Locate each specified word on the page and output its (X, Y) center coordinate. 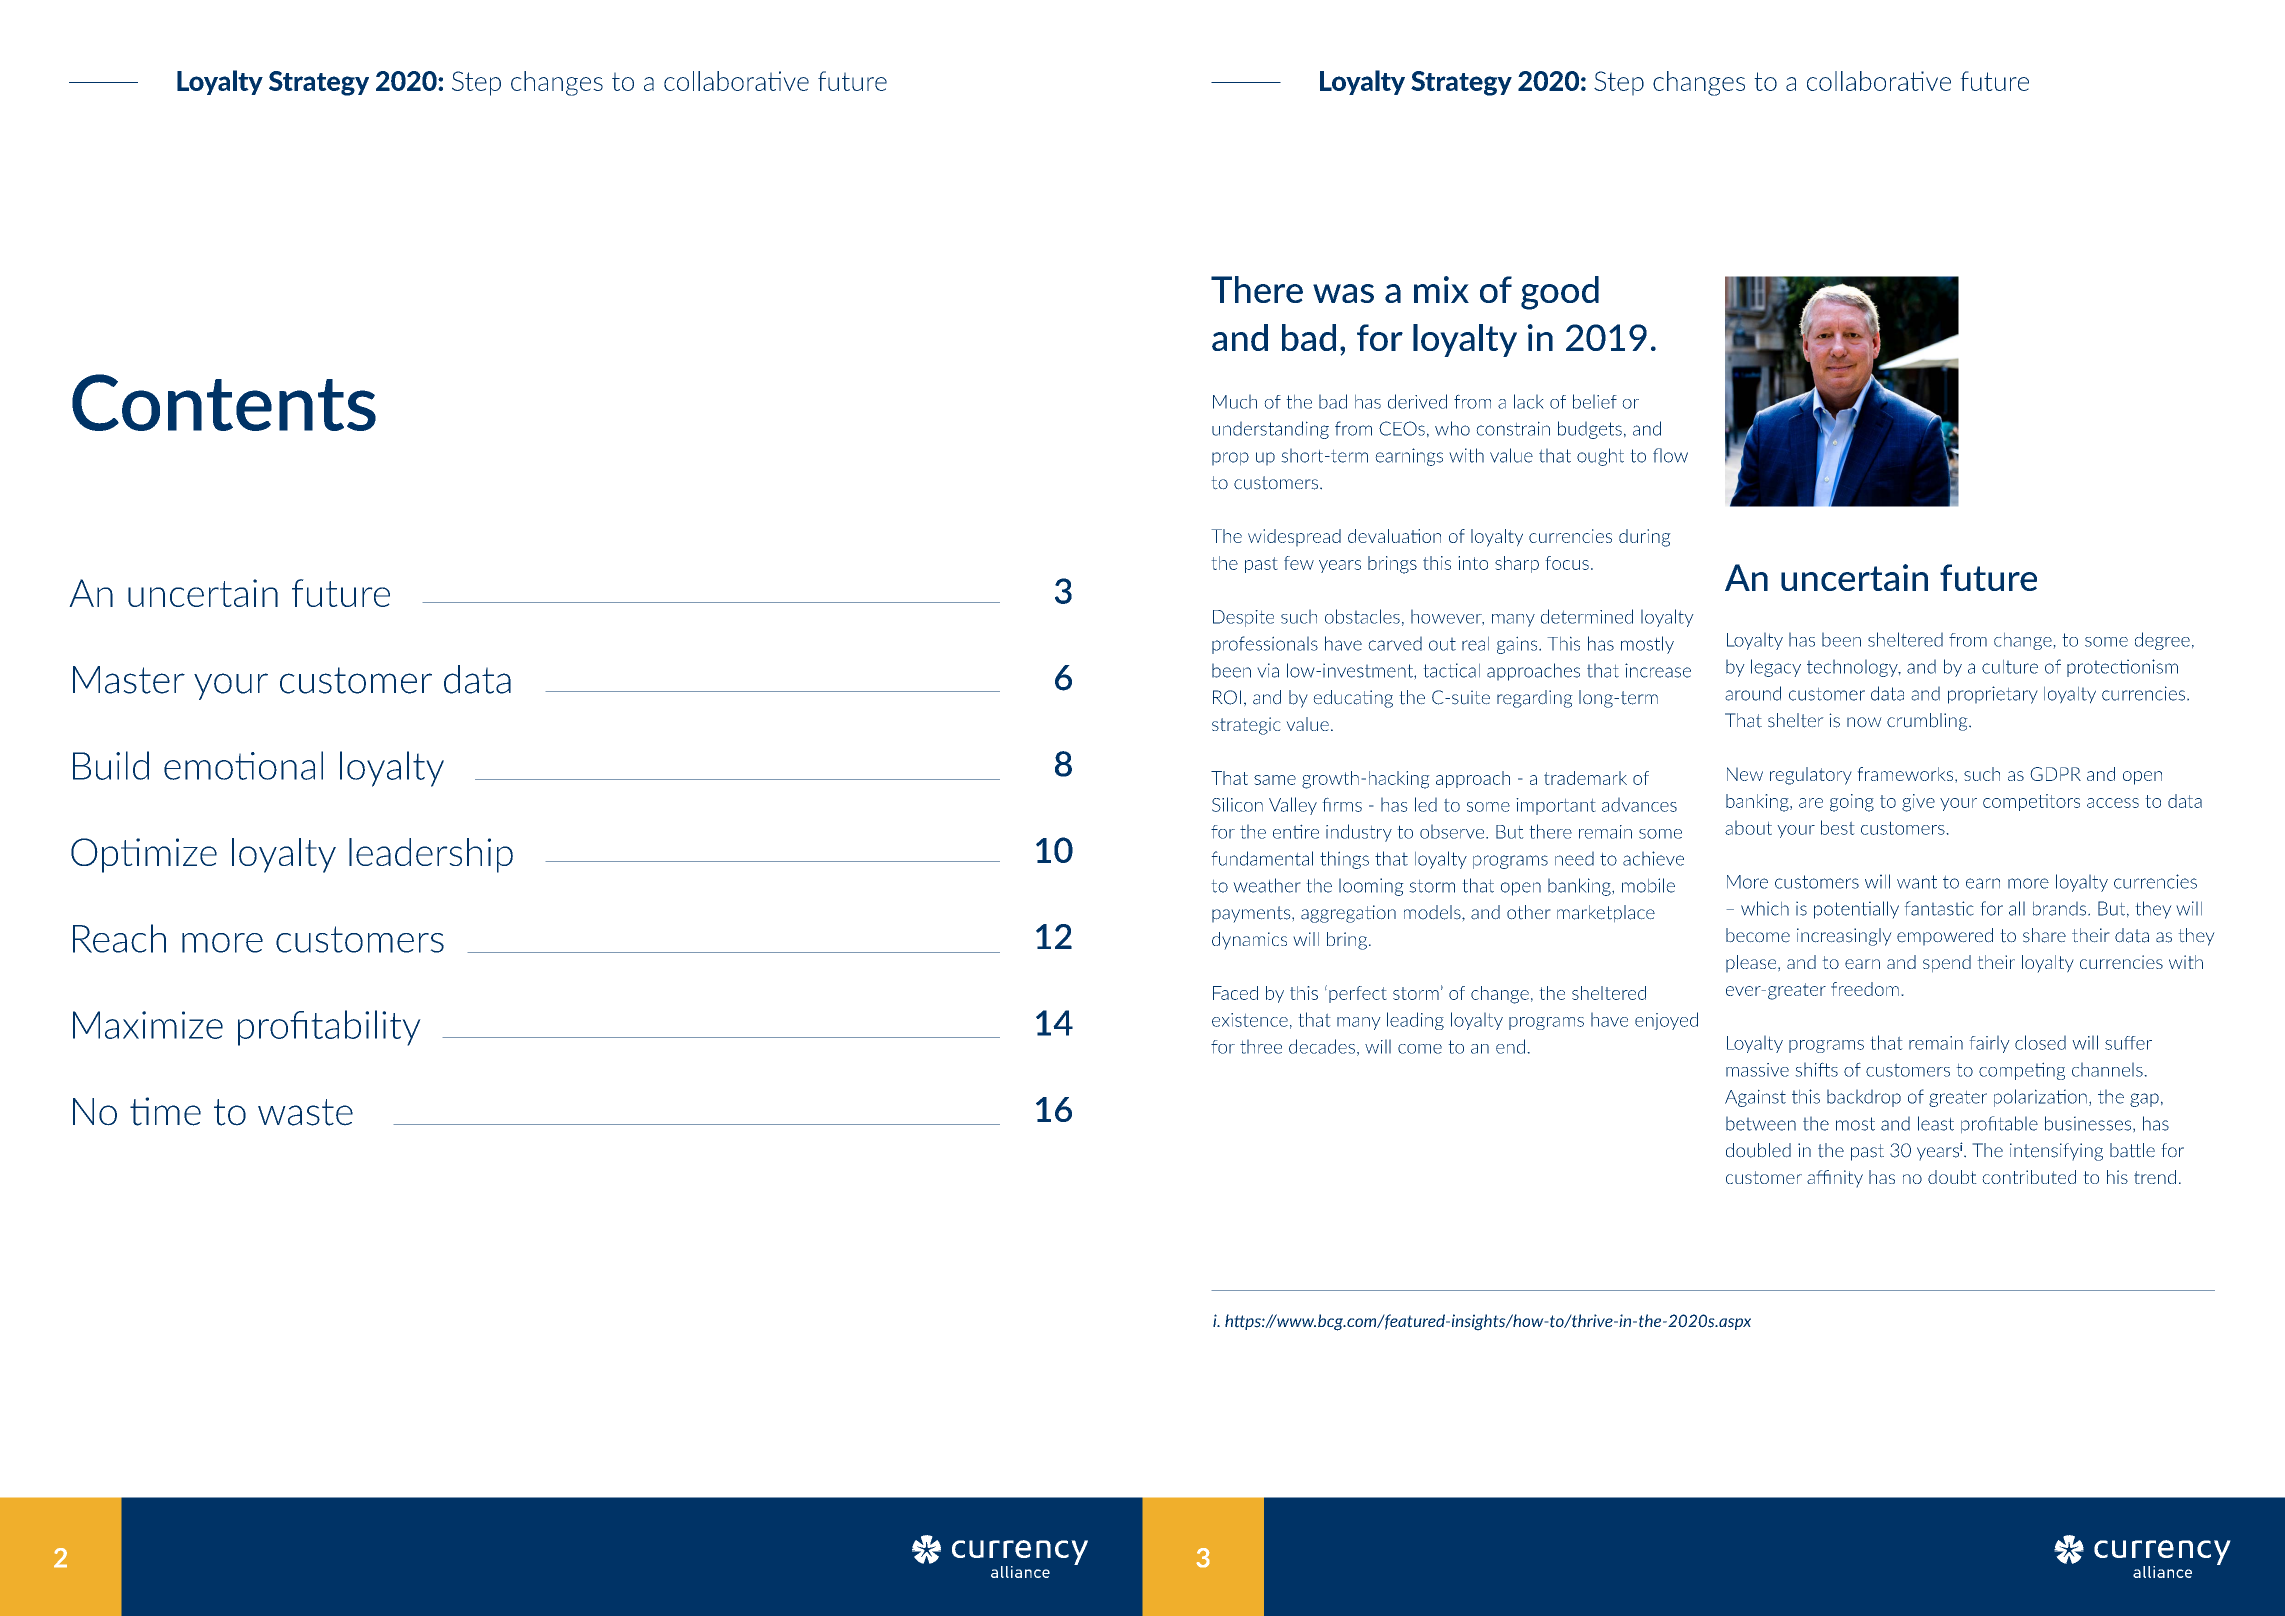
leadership (431, 855)
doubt (1952, 1177)
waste (305, 1112)
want (1917, 882)
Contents (224, 402)
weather (1267, 885)
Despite (1243, 618)
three (1261, 1046)
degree (2162, 641)
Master (129, 680)
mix (1441, 289)
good (1560, 293)
